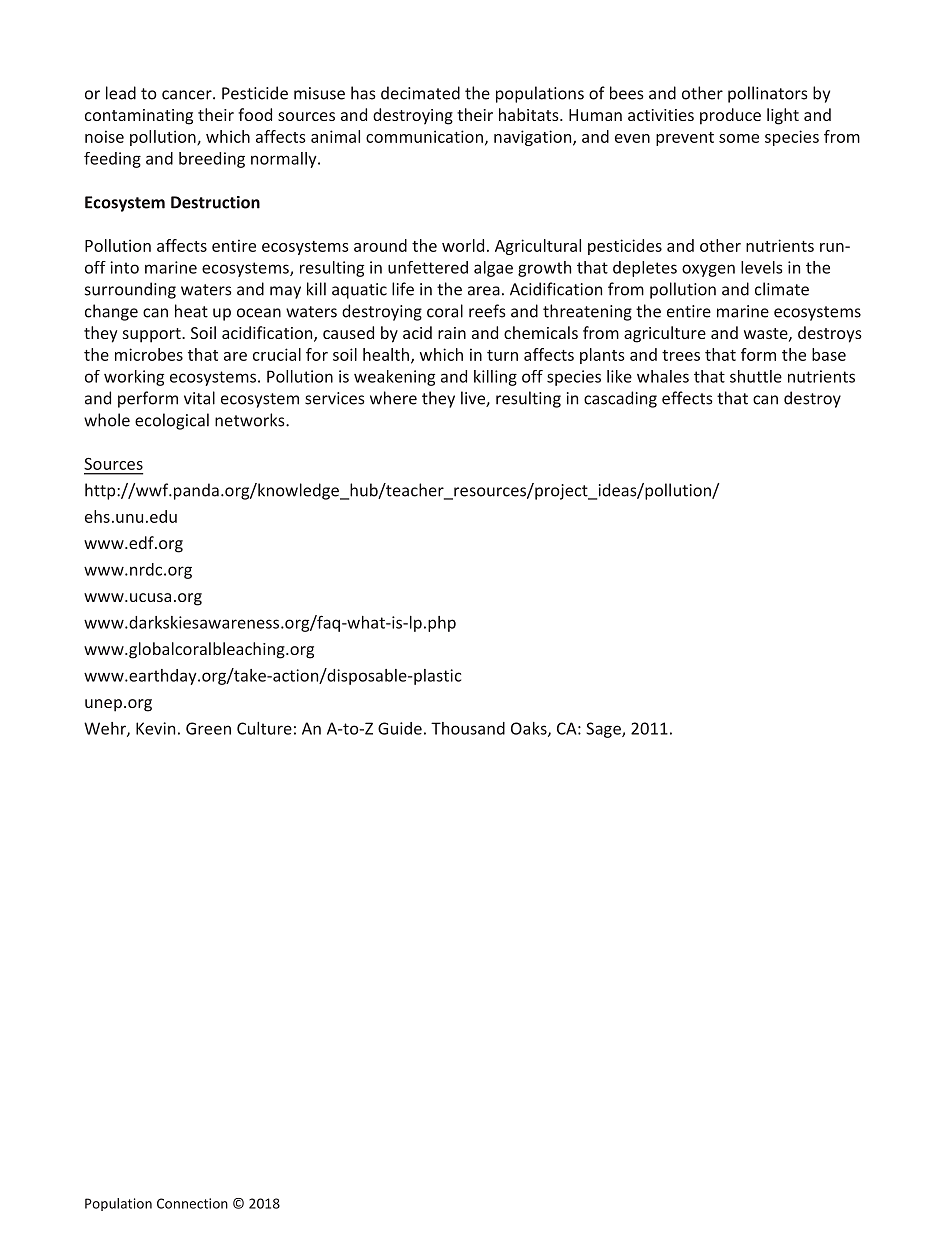 The height and width of the image is (1233, 952). What do you see at coordinates (188, 95) in the image?
I see `cancer` at bounding box center [188, 95].
